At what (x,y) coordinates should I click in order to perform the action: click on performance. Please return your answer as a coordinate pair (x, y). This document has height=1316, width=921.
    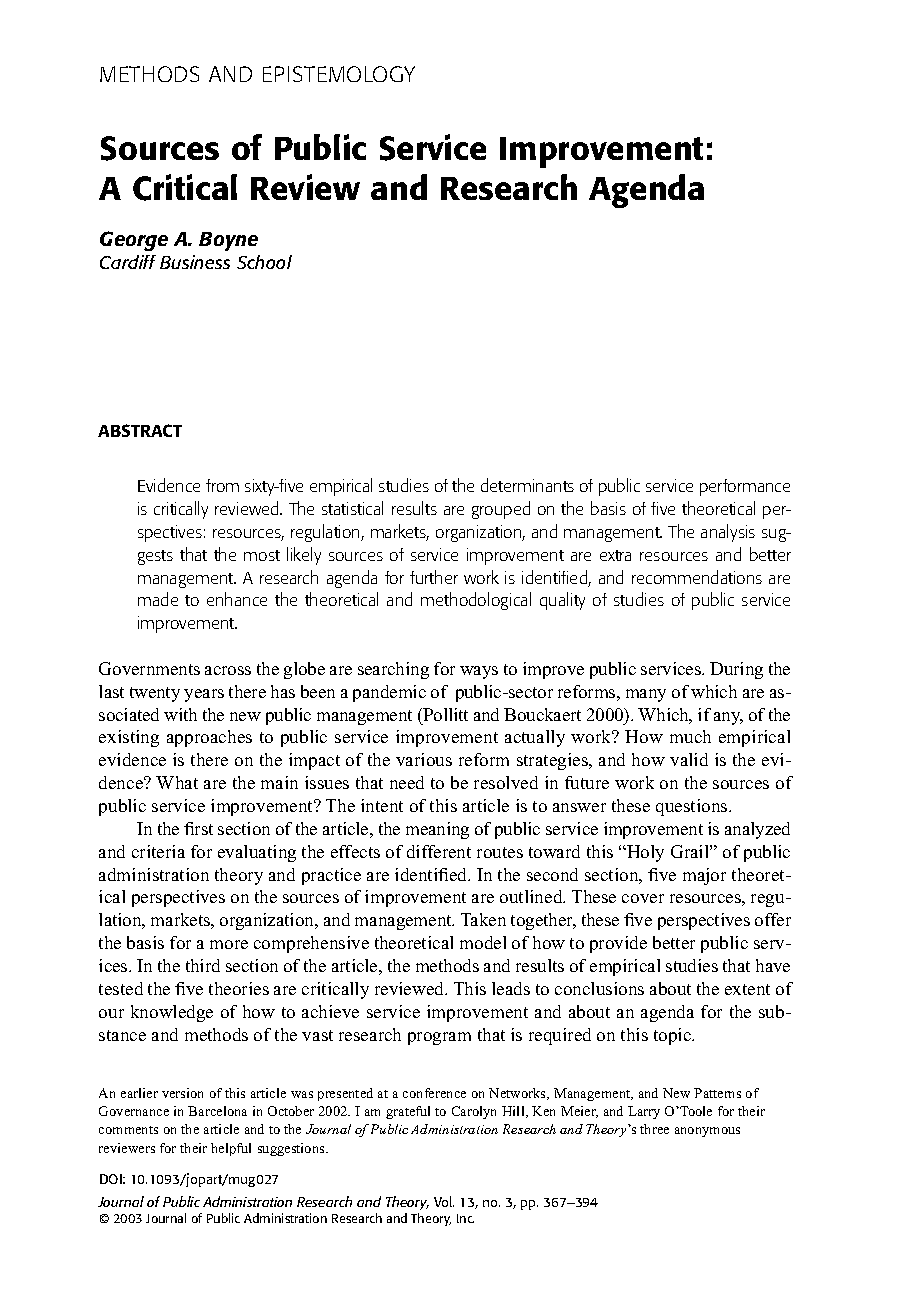
    Looking at the image, I should click on (745, 487).
